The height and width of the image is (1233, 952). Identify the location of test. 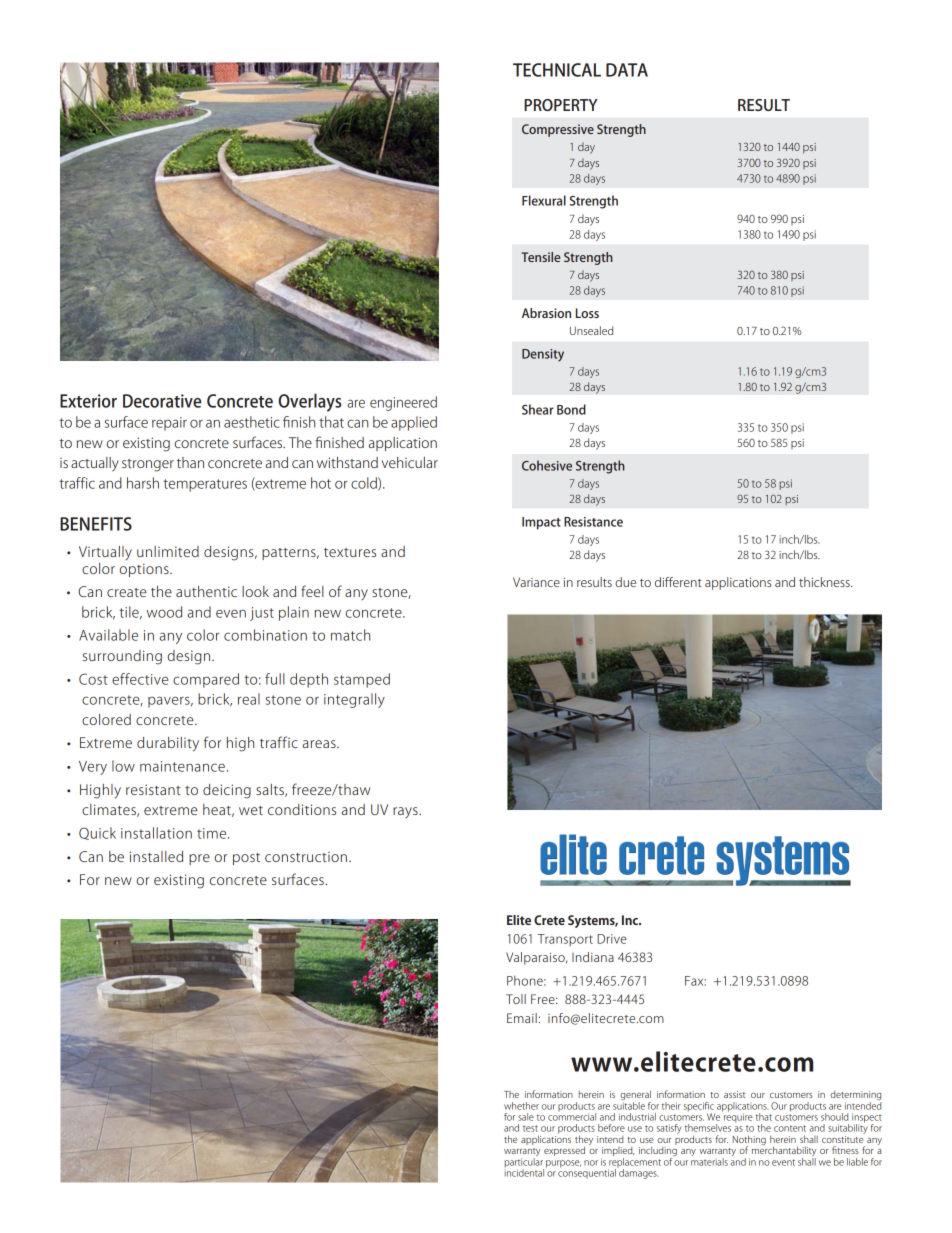
(530, 1128).
